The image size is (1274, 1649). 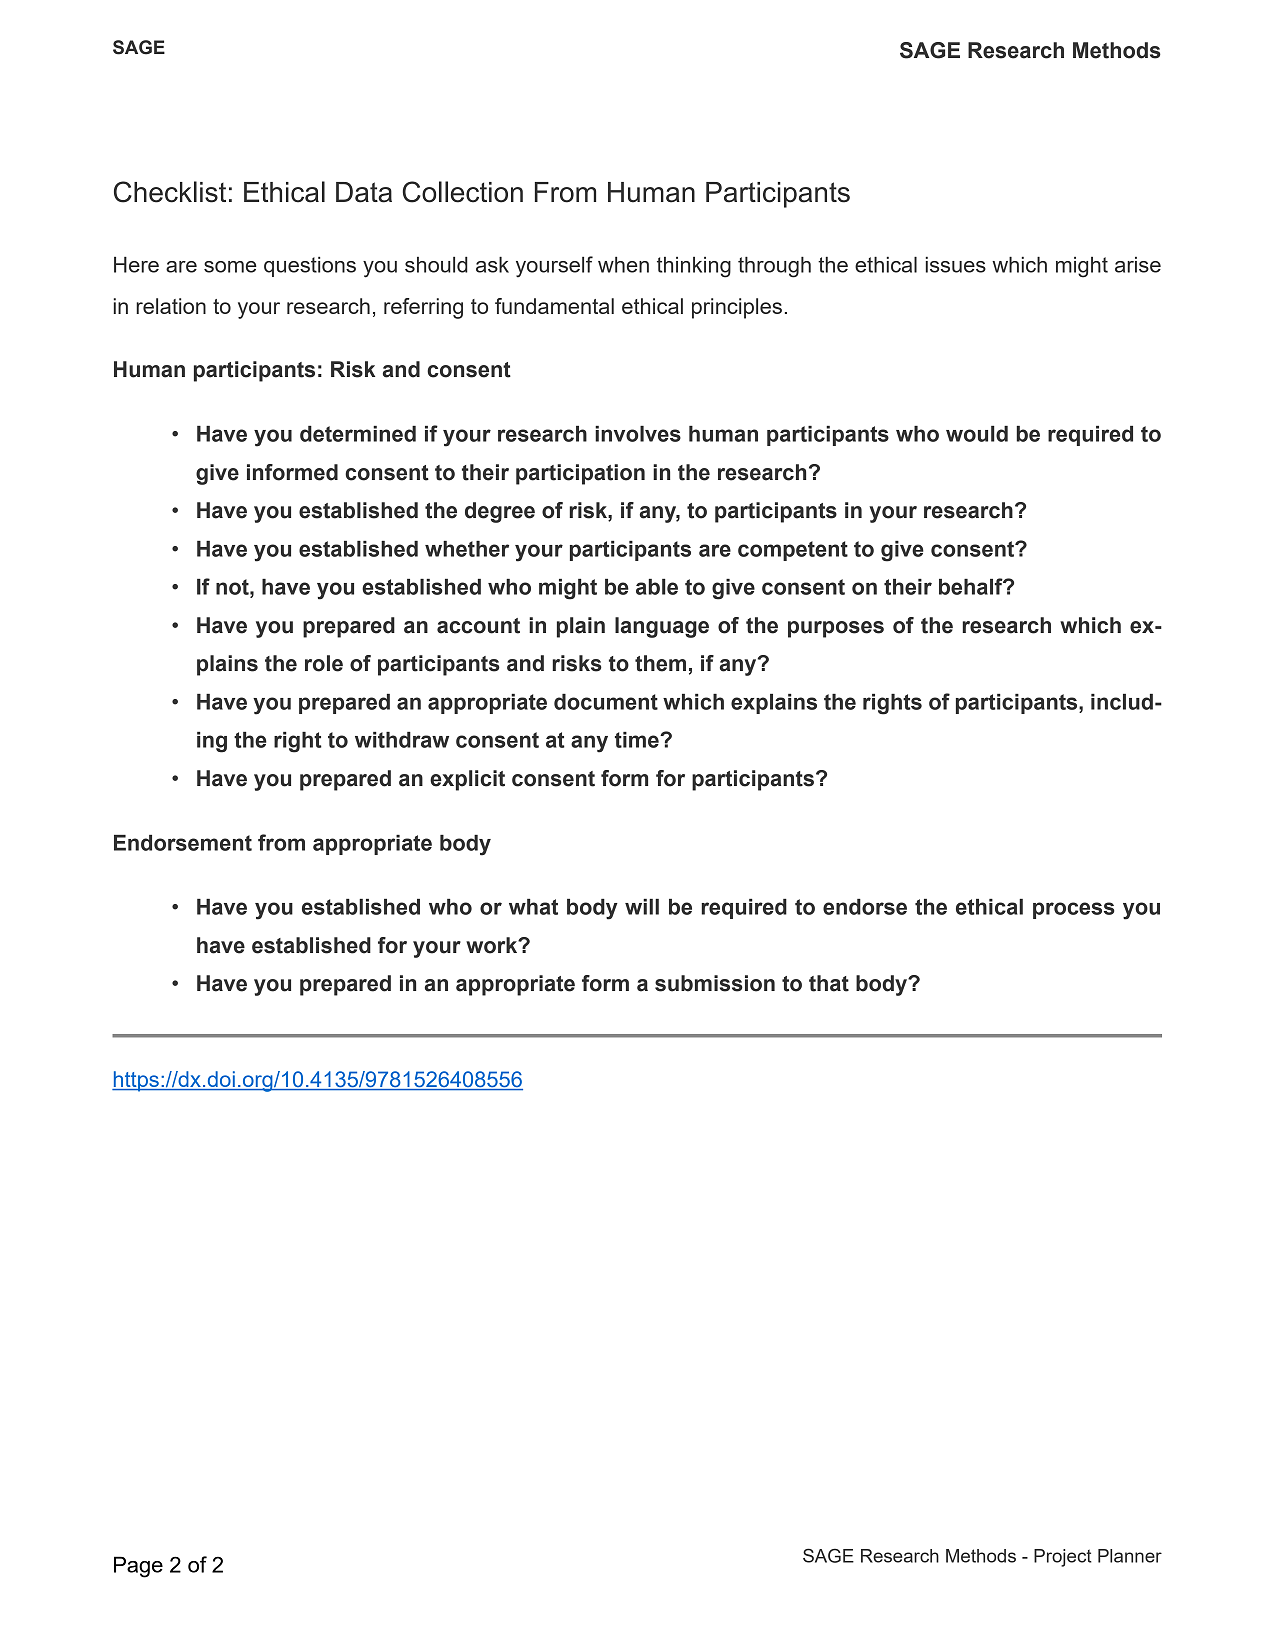 What do you see at coordinates (642, 907) in the screenshot?
I see `will` at bounding box center [642, 907].
